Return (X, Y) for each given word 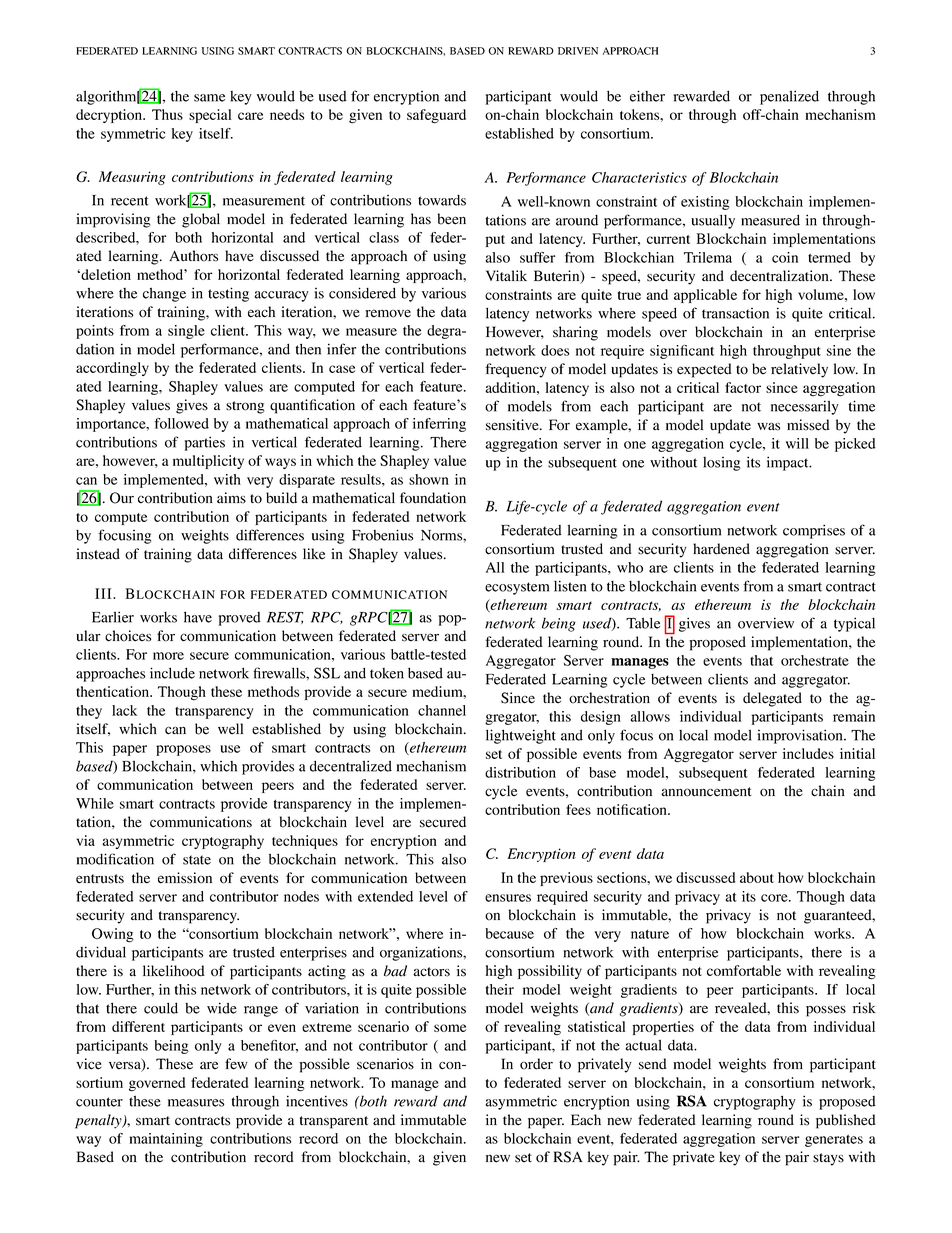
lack (124, 710)
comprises (814, 531)
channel (442, 710)
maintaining (166, 1140)
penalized (789, 97)
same (209, 98)
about (757, 877)
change (164, 295)
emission (185, 878)
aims (231, 498)
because (509, 933)
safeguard (436, 116)
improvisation (801, 736)
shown (429, 479)
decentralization (780, 276)
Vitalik (506, 276)
